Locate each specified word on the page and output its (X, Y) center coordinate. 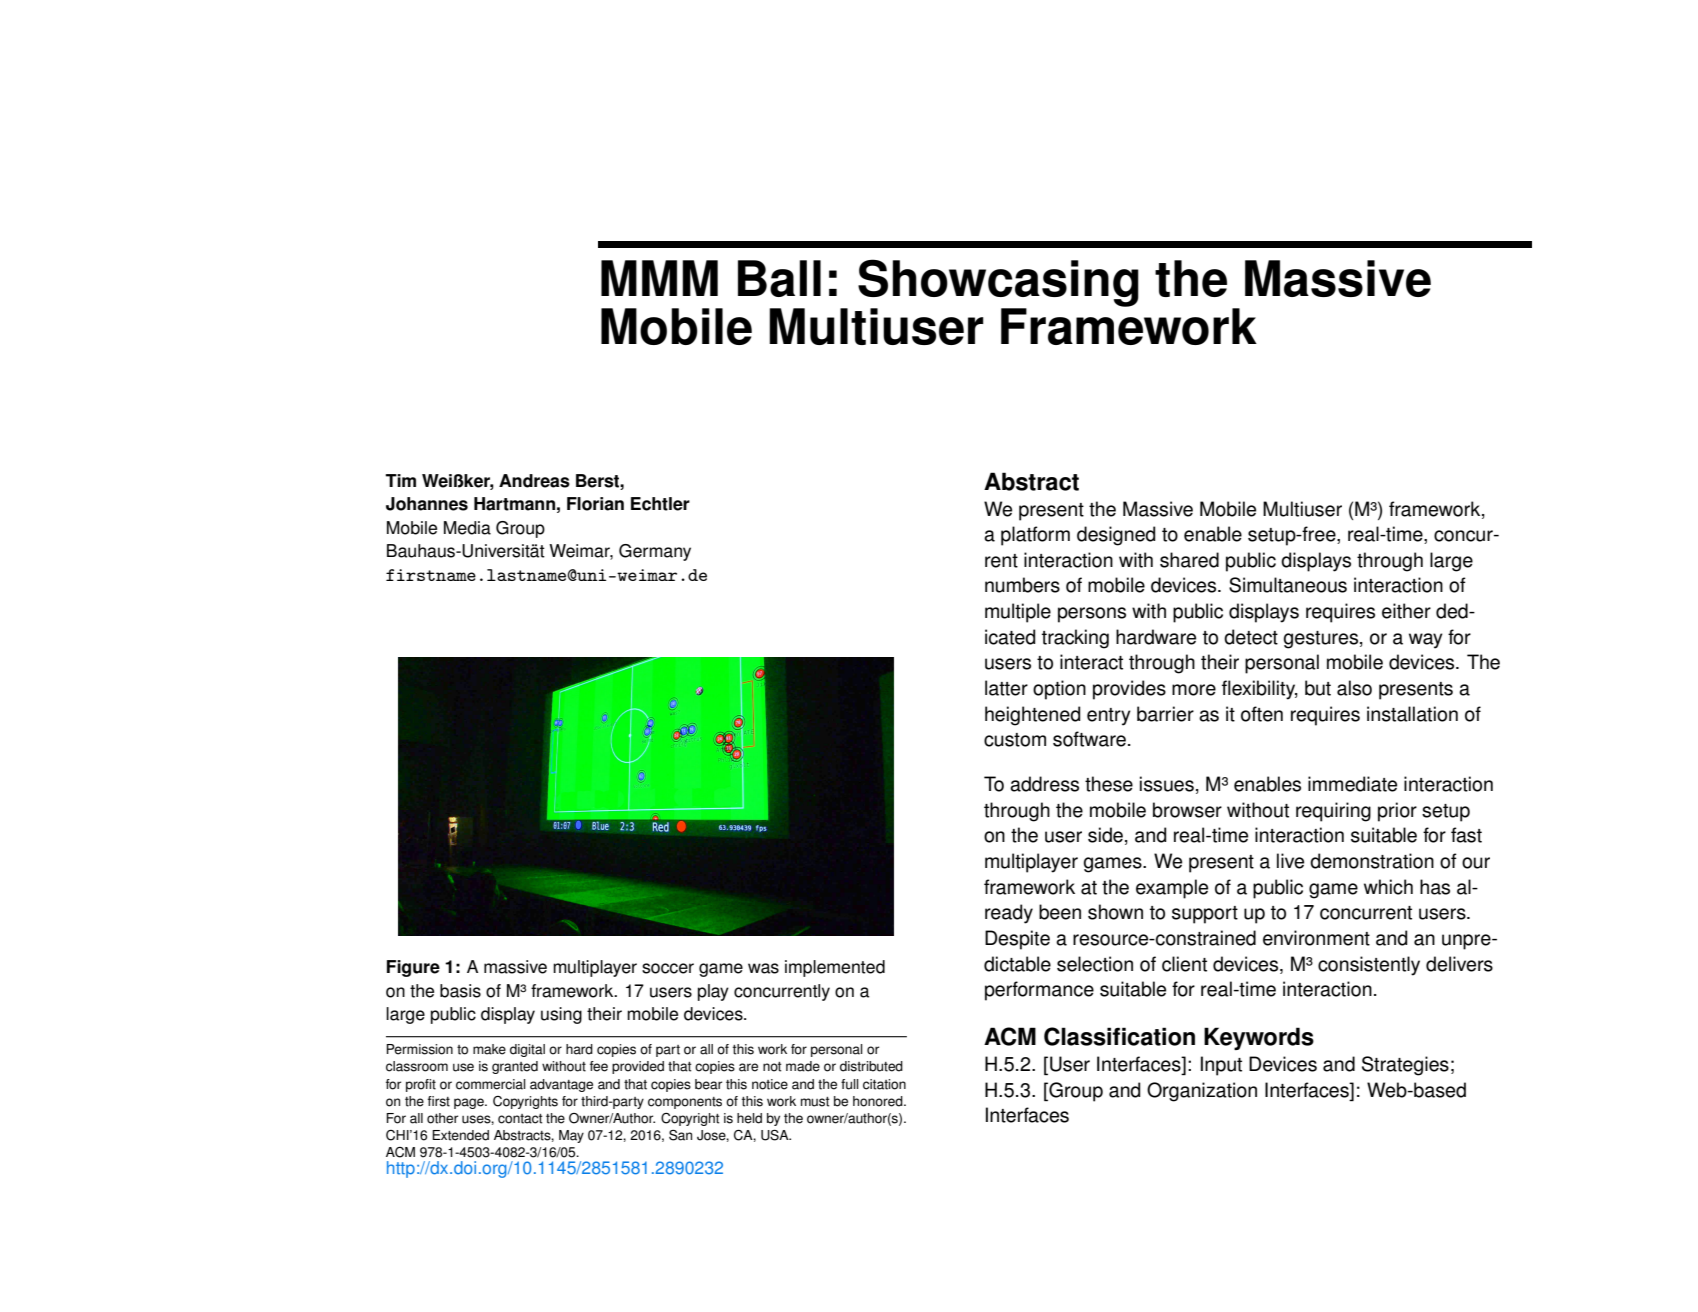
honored (879, 1101)
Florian (595, 504)
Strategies (1405, 1066)
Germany (655, 552)
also (1354, 688)
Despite (1017, 940)
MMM (659, 278)
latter (1006, 688)
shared (1189, 560)
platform (1035, 536)
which (1388, 887)
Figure (413, 968)
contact (520, 1119)
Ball (779, 278)
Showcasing (998, 284)
